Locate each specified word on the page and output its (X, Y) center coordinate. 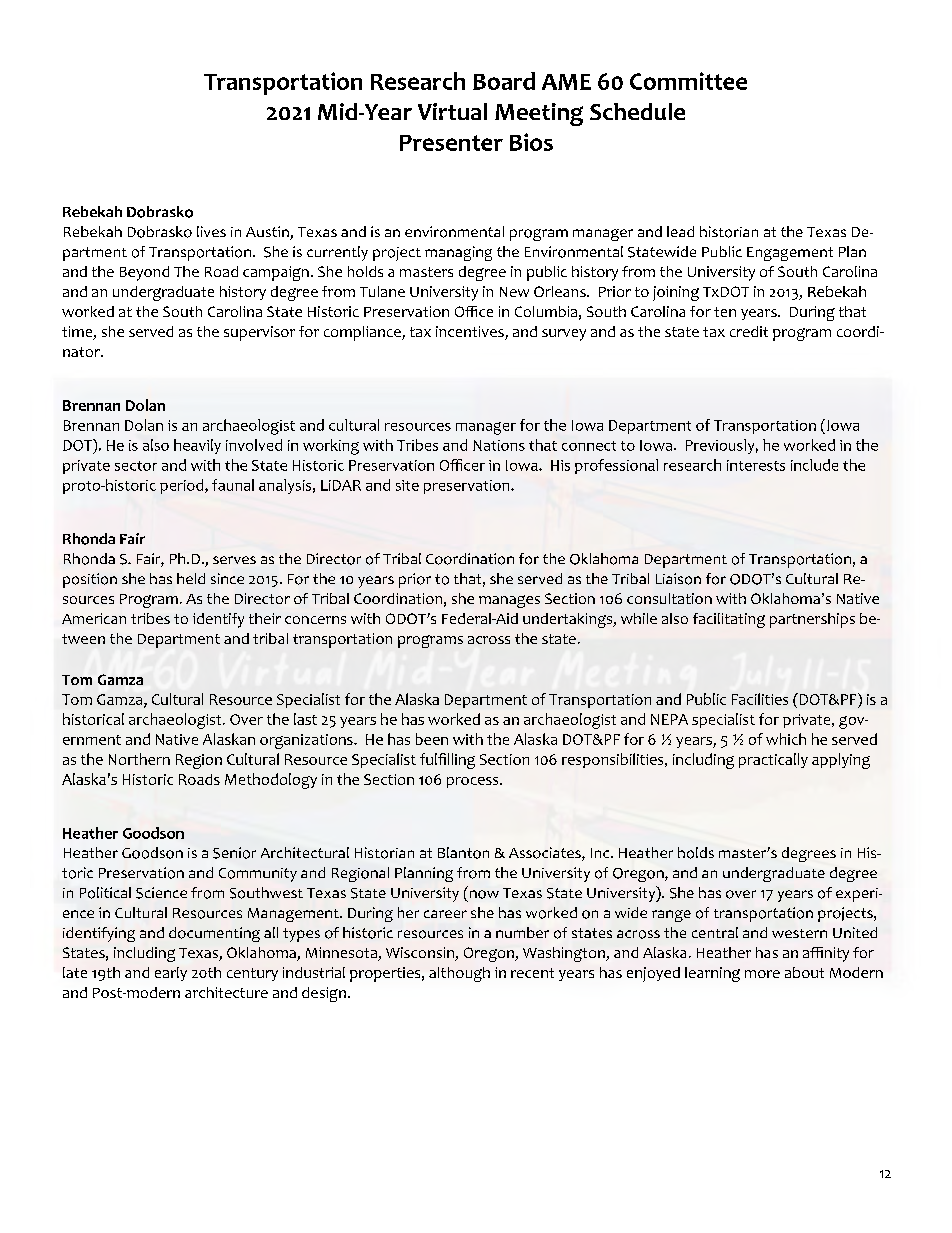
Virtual (452, 111)
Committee (688, 81)
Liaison (678, 579)
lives (211, 231)
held (191, 578)
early (171, 974)
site (407, 485)
